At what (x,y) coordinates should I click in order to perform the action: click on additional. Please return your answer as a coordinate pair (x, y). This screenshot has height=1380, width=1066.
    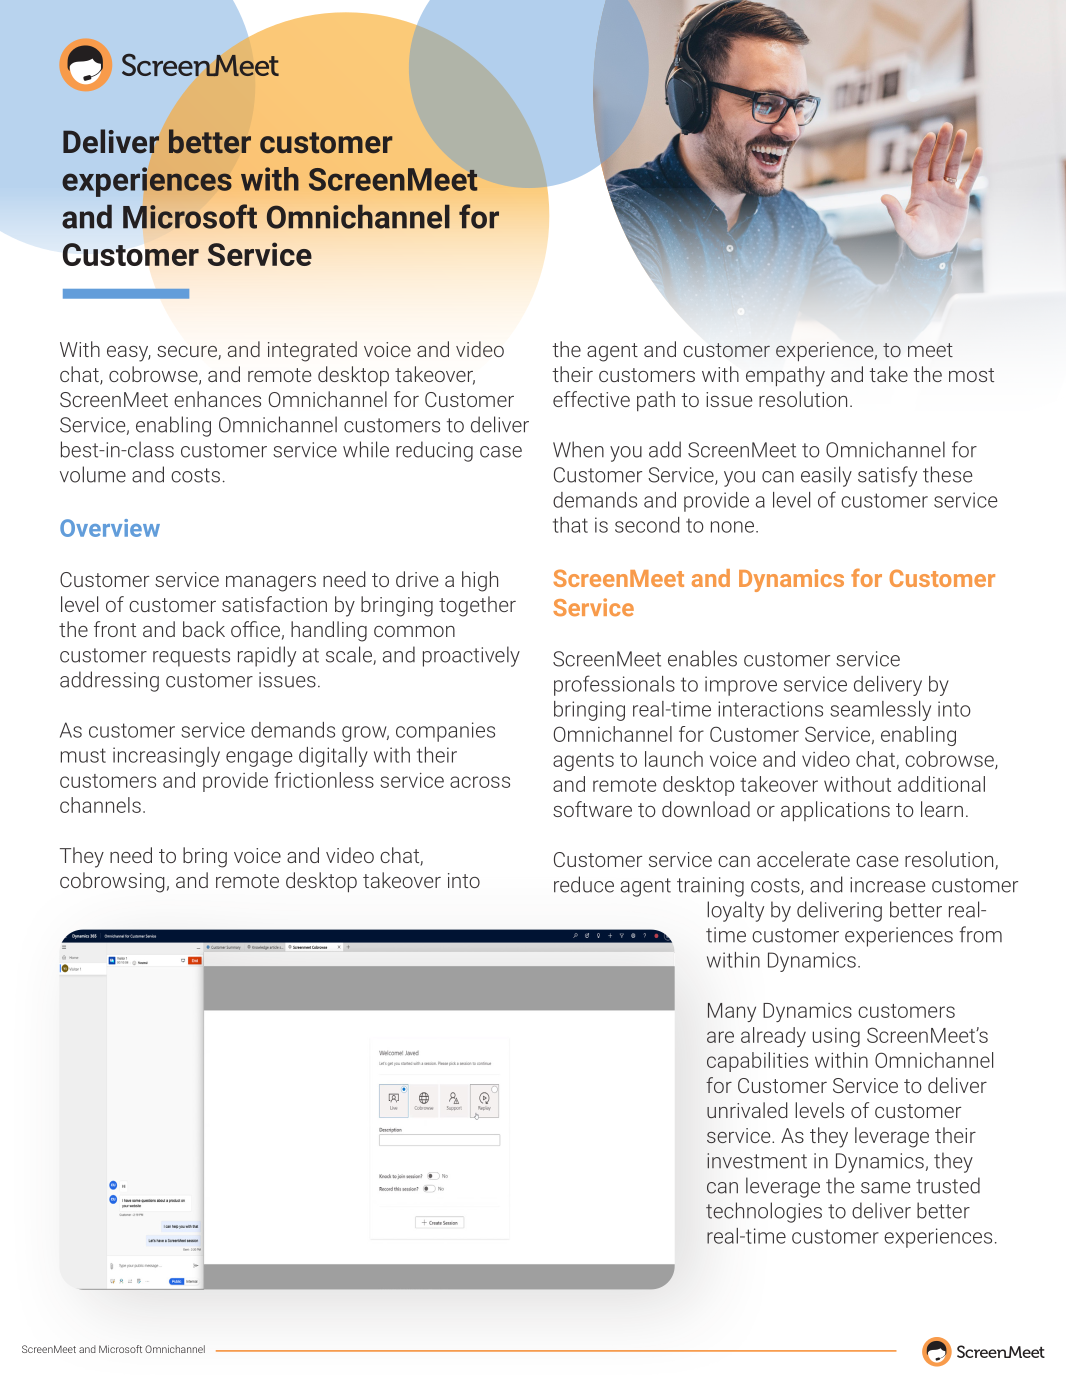
    Looking at the image, I should click on (941, 784).
